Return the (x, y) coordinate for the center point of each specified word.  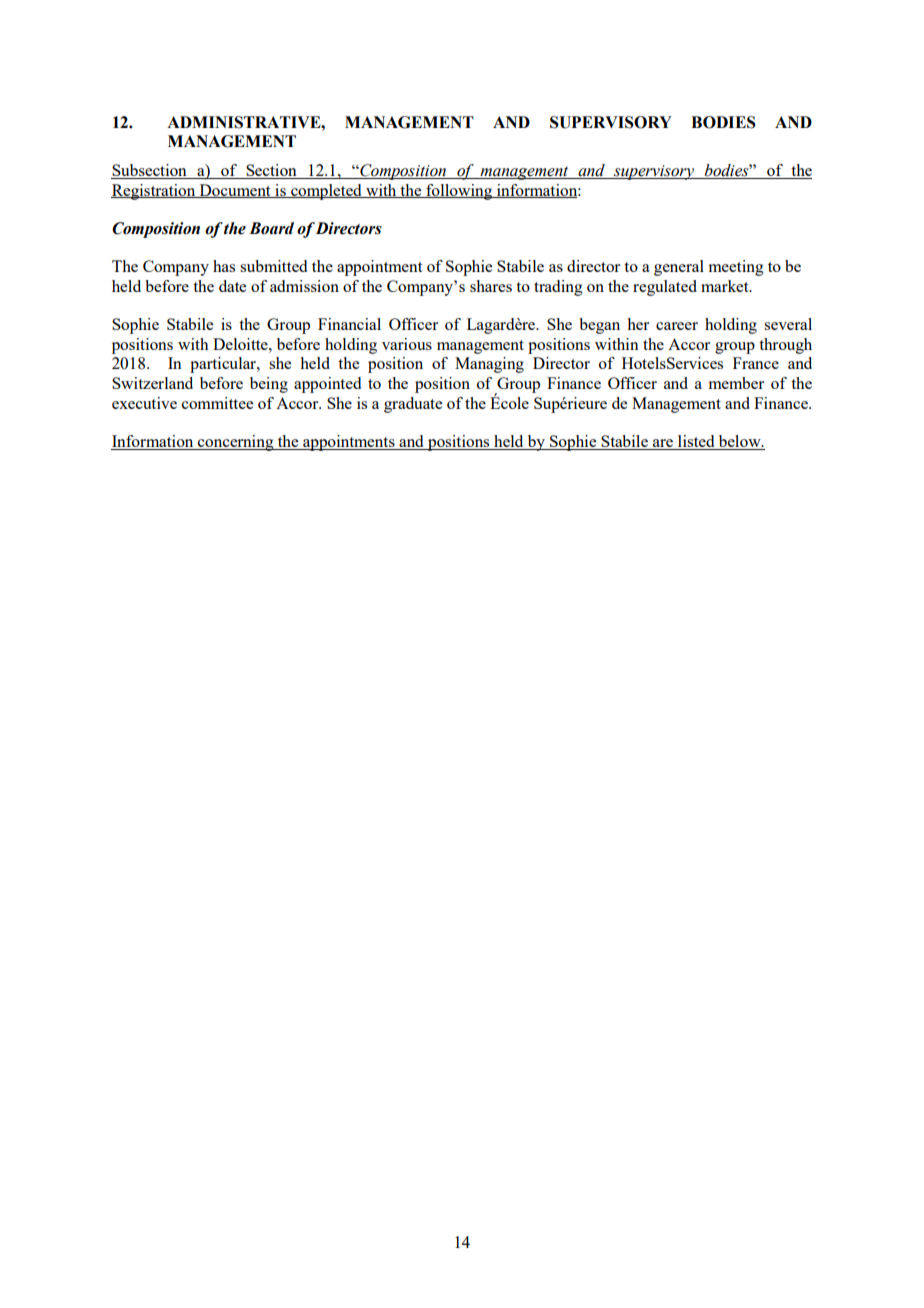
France (756, 363)
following (459, 192)
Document (235, 191)
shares (491, 286)
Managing (489, 365)
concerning (236, 443)
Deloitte (241, 344)
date (232, 286)
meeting (736, 268)
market (726, 286)
